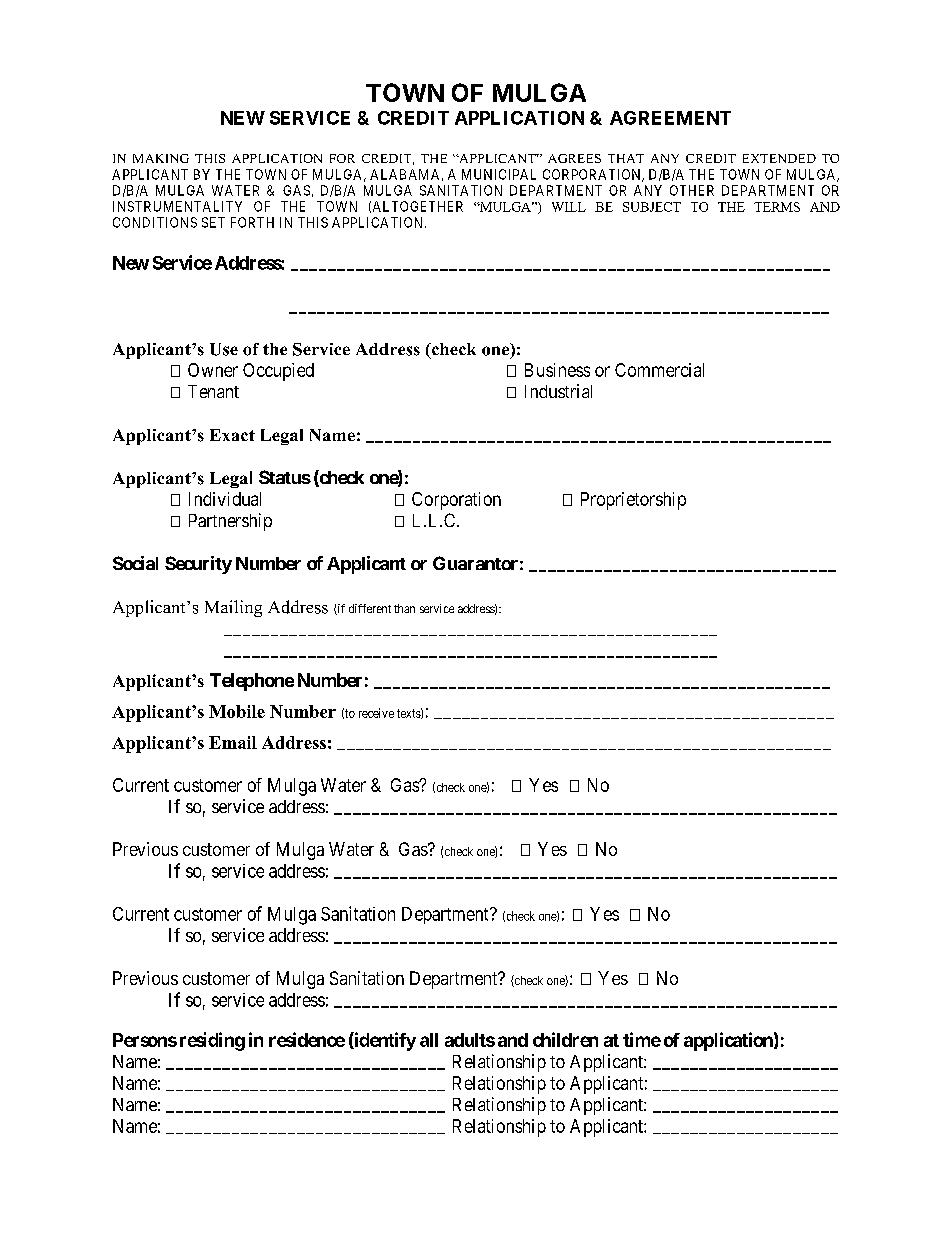 Image resolution: width=952 pixels, height=1233 pixels. I want to click on children, so click(565, 1039).
